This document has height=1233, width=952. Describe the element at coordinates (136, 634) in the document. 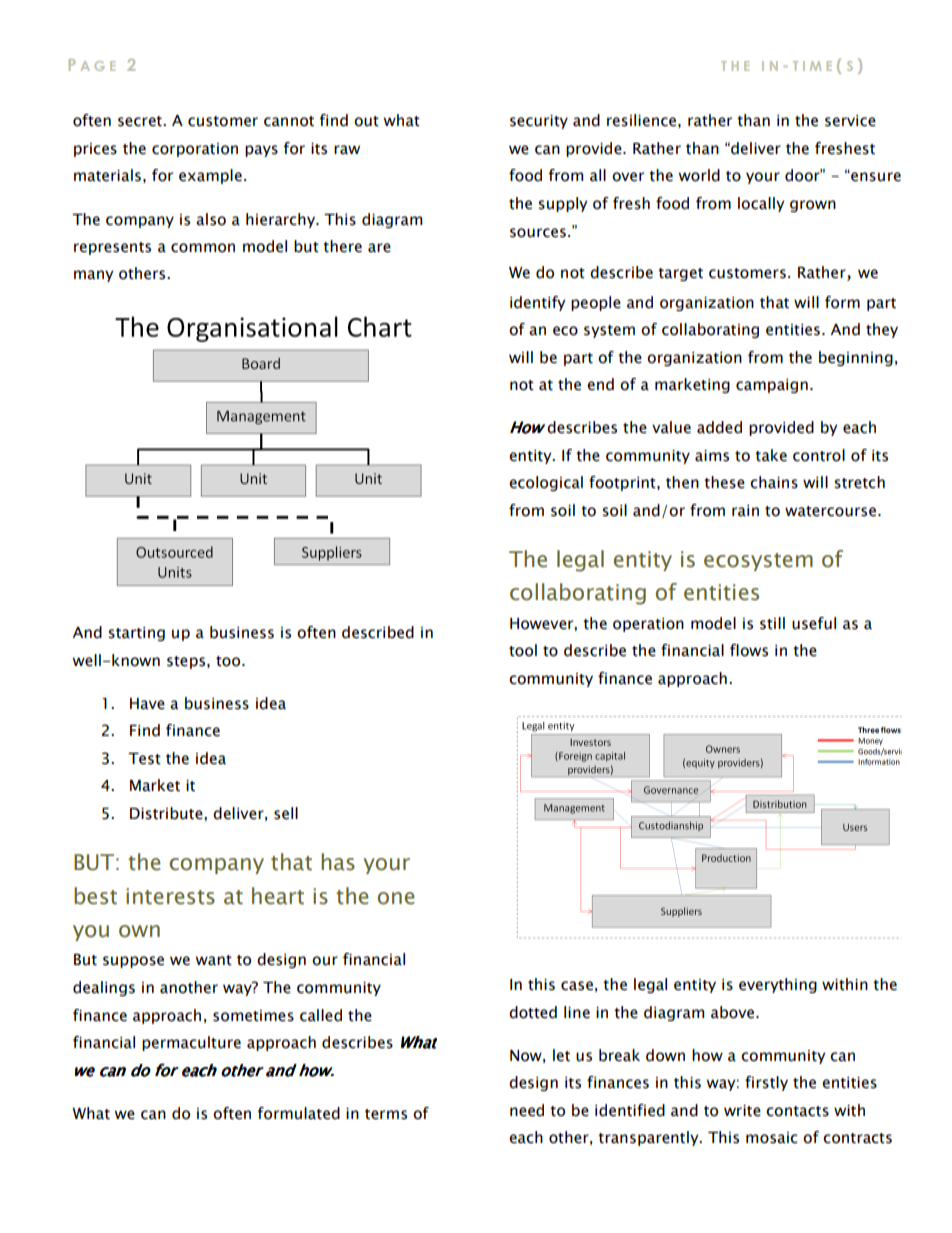

I see `starting` at that location.
